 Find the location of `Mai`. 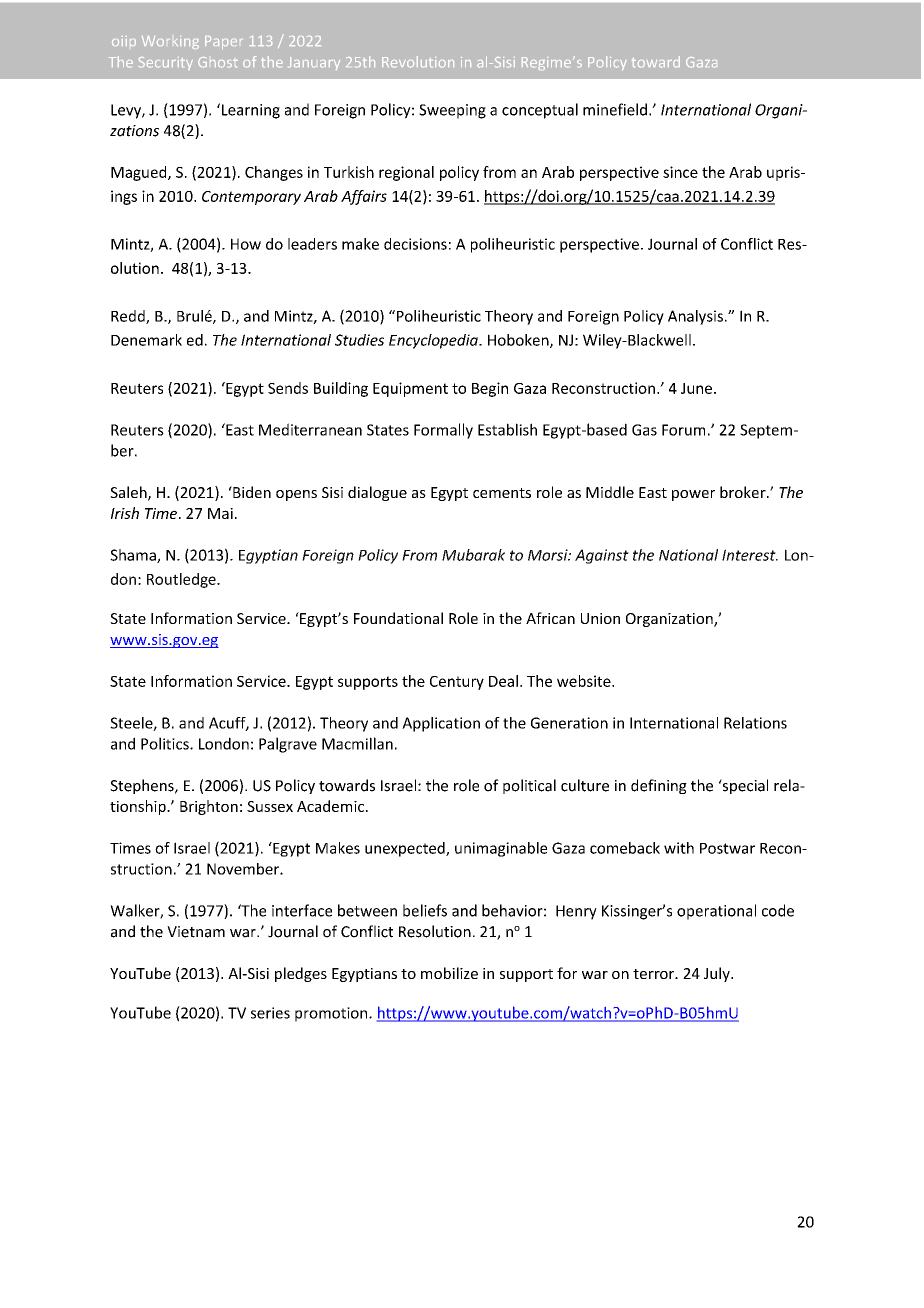

Mai is located at coordinates (220, 513).
